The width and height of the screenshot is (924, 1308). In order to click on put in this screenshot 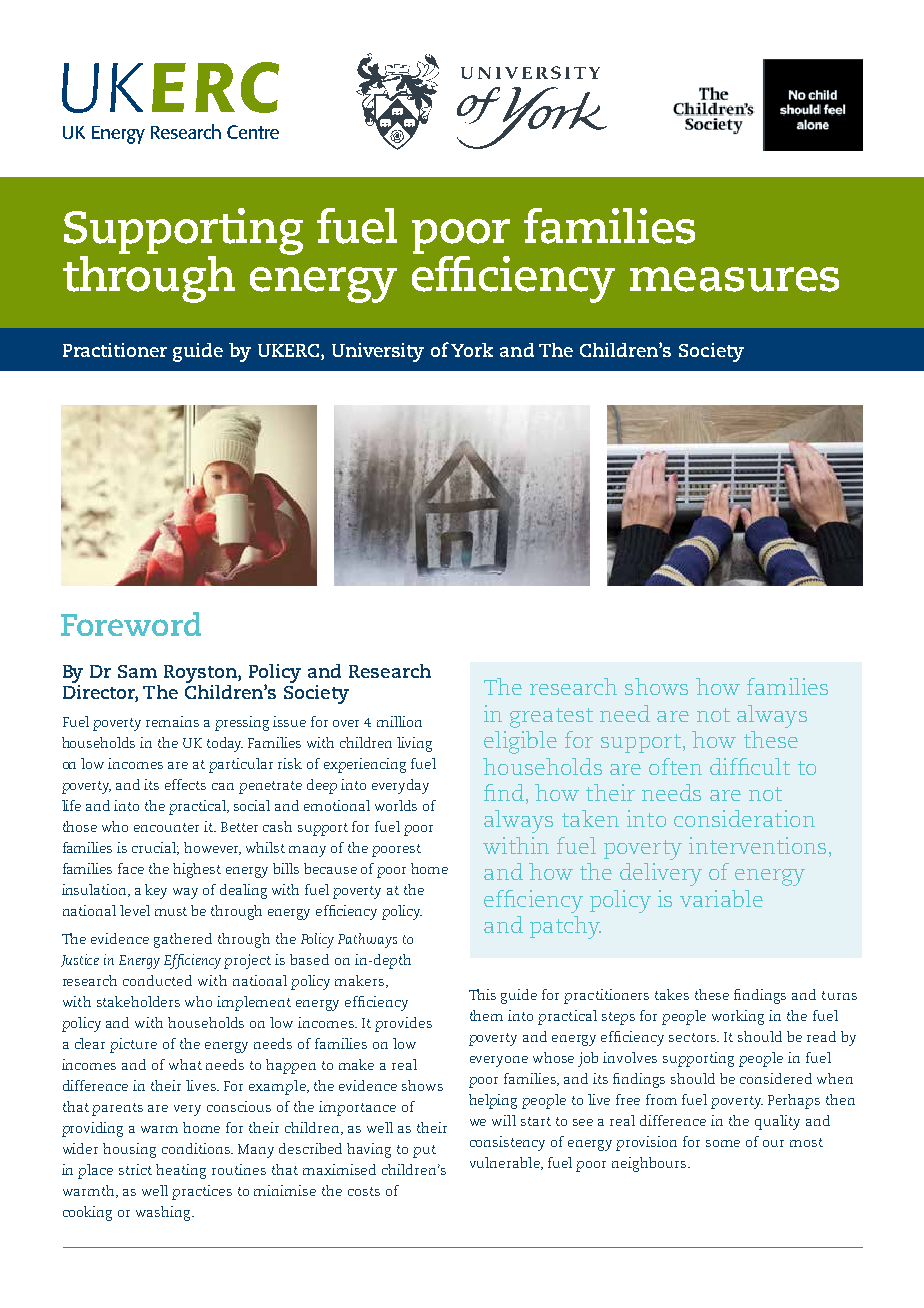, I will do `click(424, 1151)`.
